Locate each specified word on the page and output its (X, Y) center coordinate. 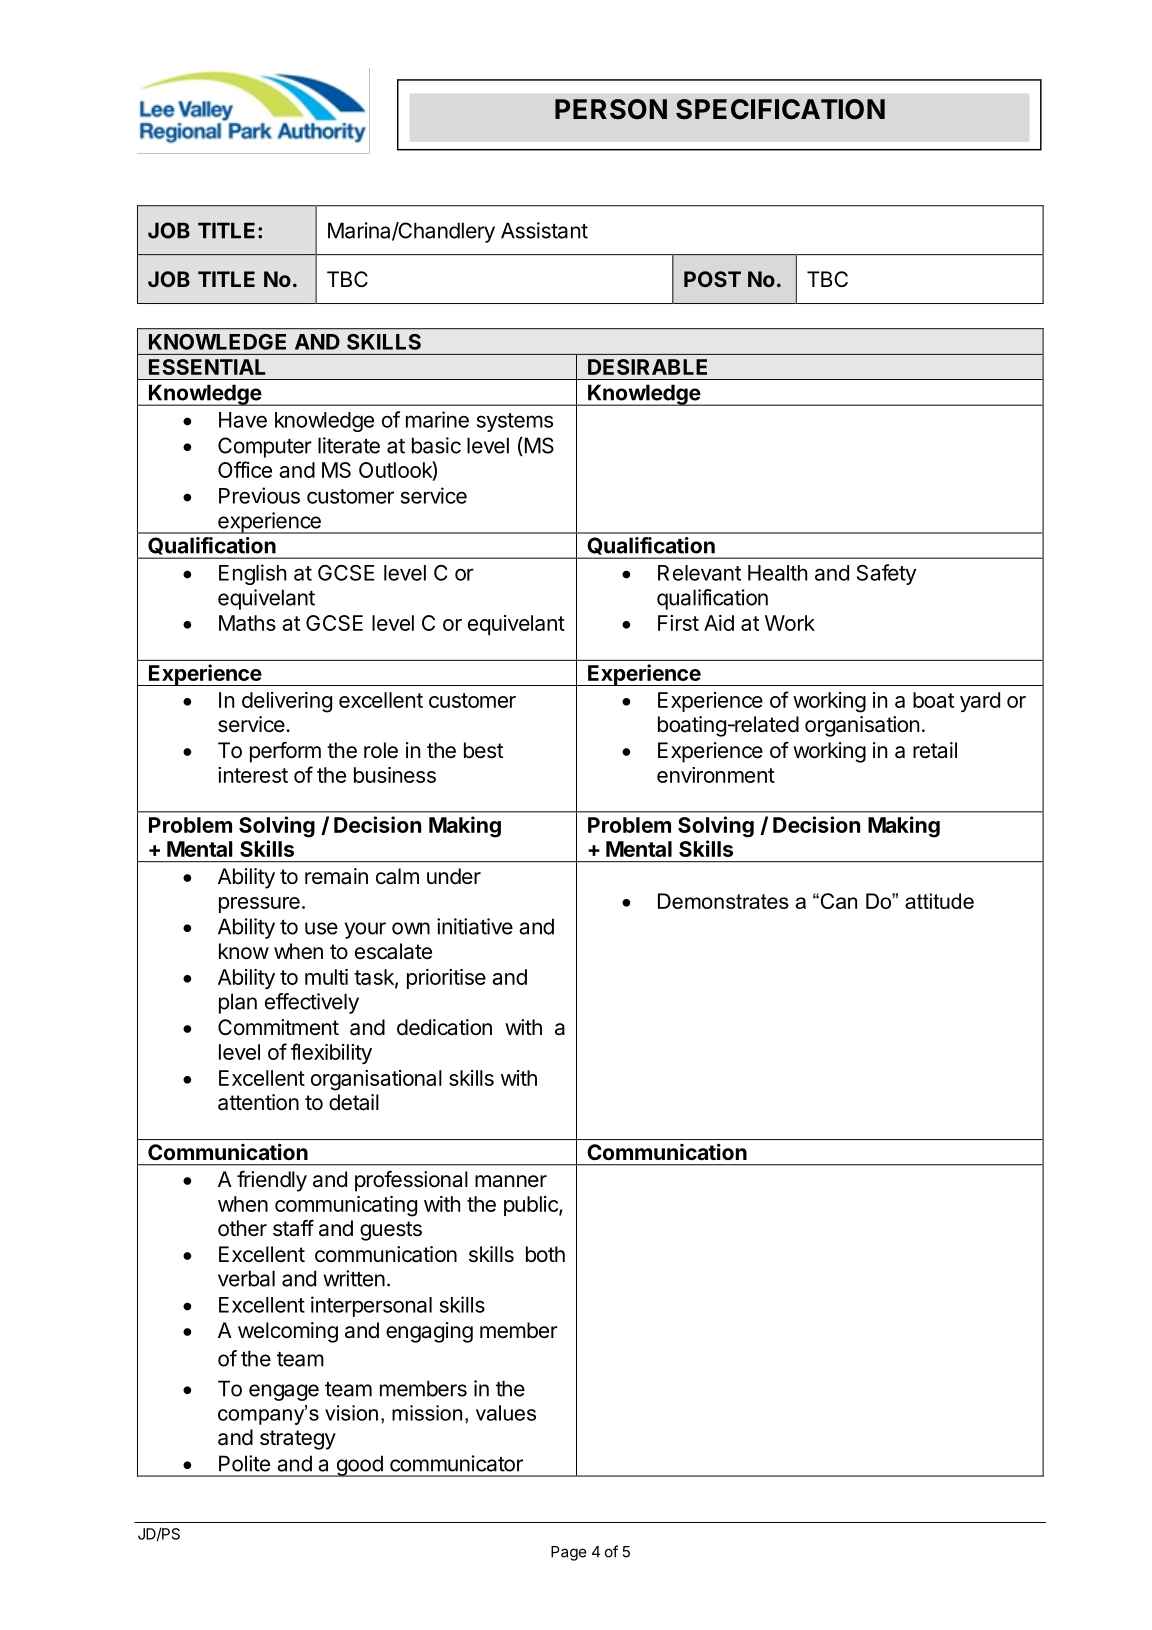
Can (837, 901)
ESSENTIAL (207, 367)
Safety (886, 574)
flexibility (331, 1053)
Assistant (544, 230)
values (506, 1413)
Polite (244, 1463)
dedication (444, 1027)
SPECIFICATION (780, 109)
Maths (247, 623)
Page (569, 1553)
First (678, 623)
